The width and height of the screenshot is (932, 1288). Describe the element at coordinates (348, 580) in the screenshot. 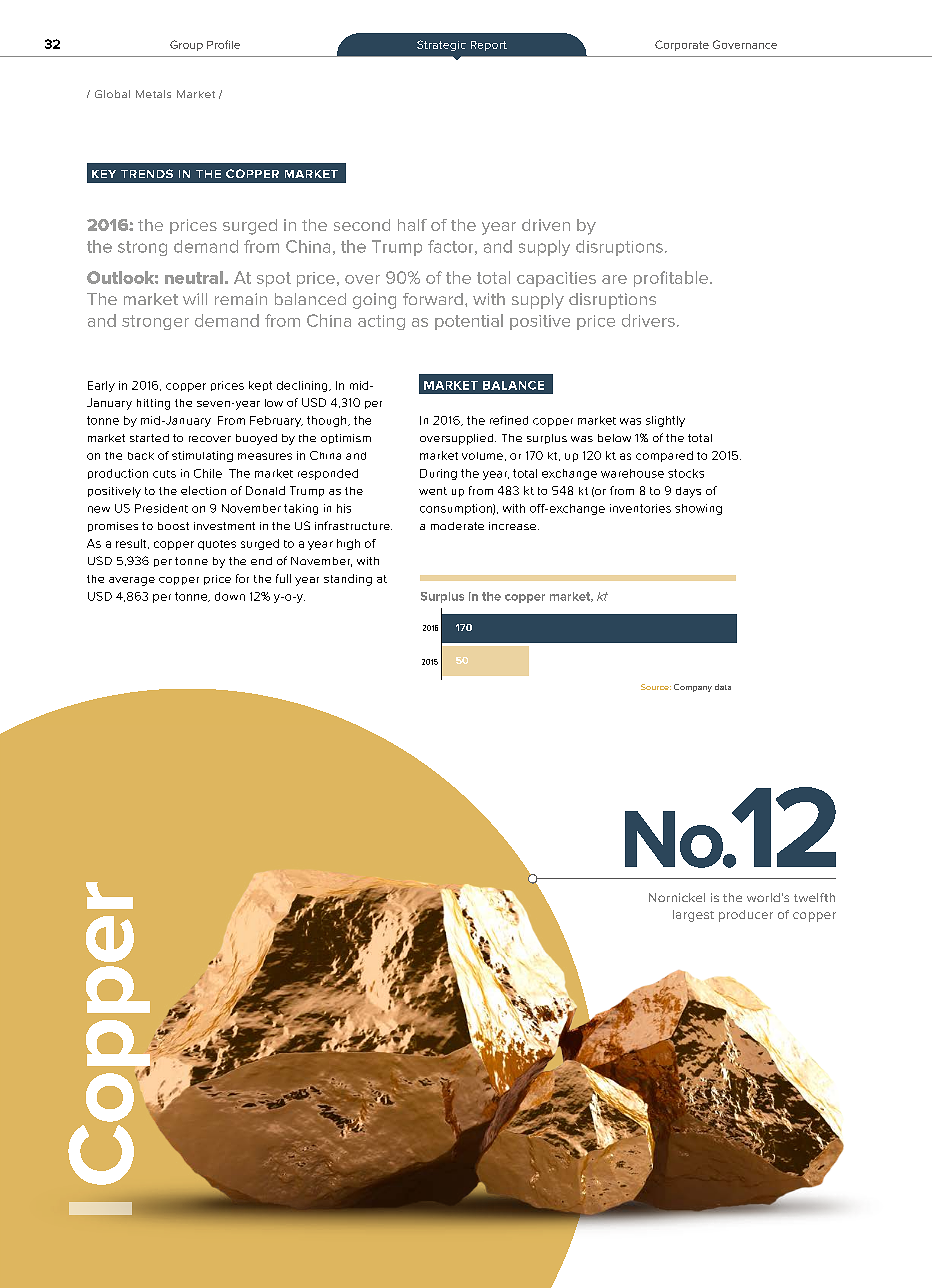

I see `standing` at that location.
